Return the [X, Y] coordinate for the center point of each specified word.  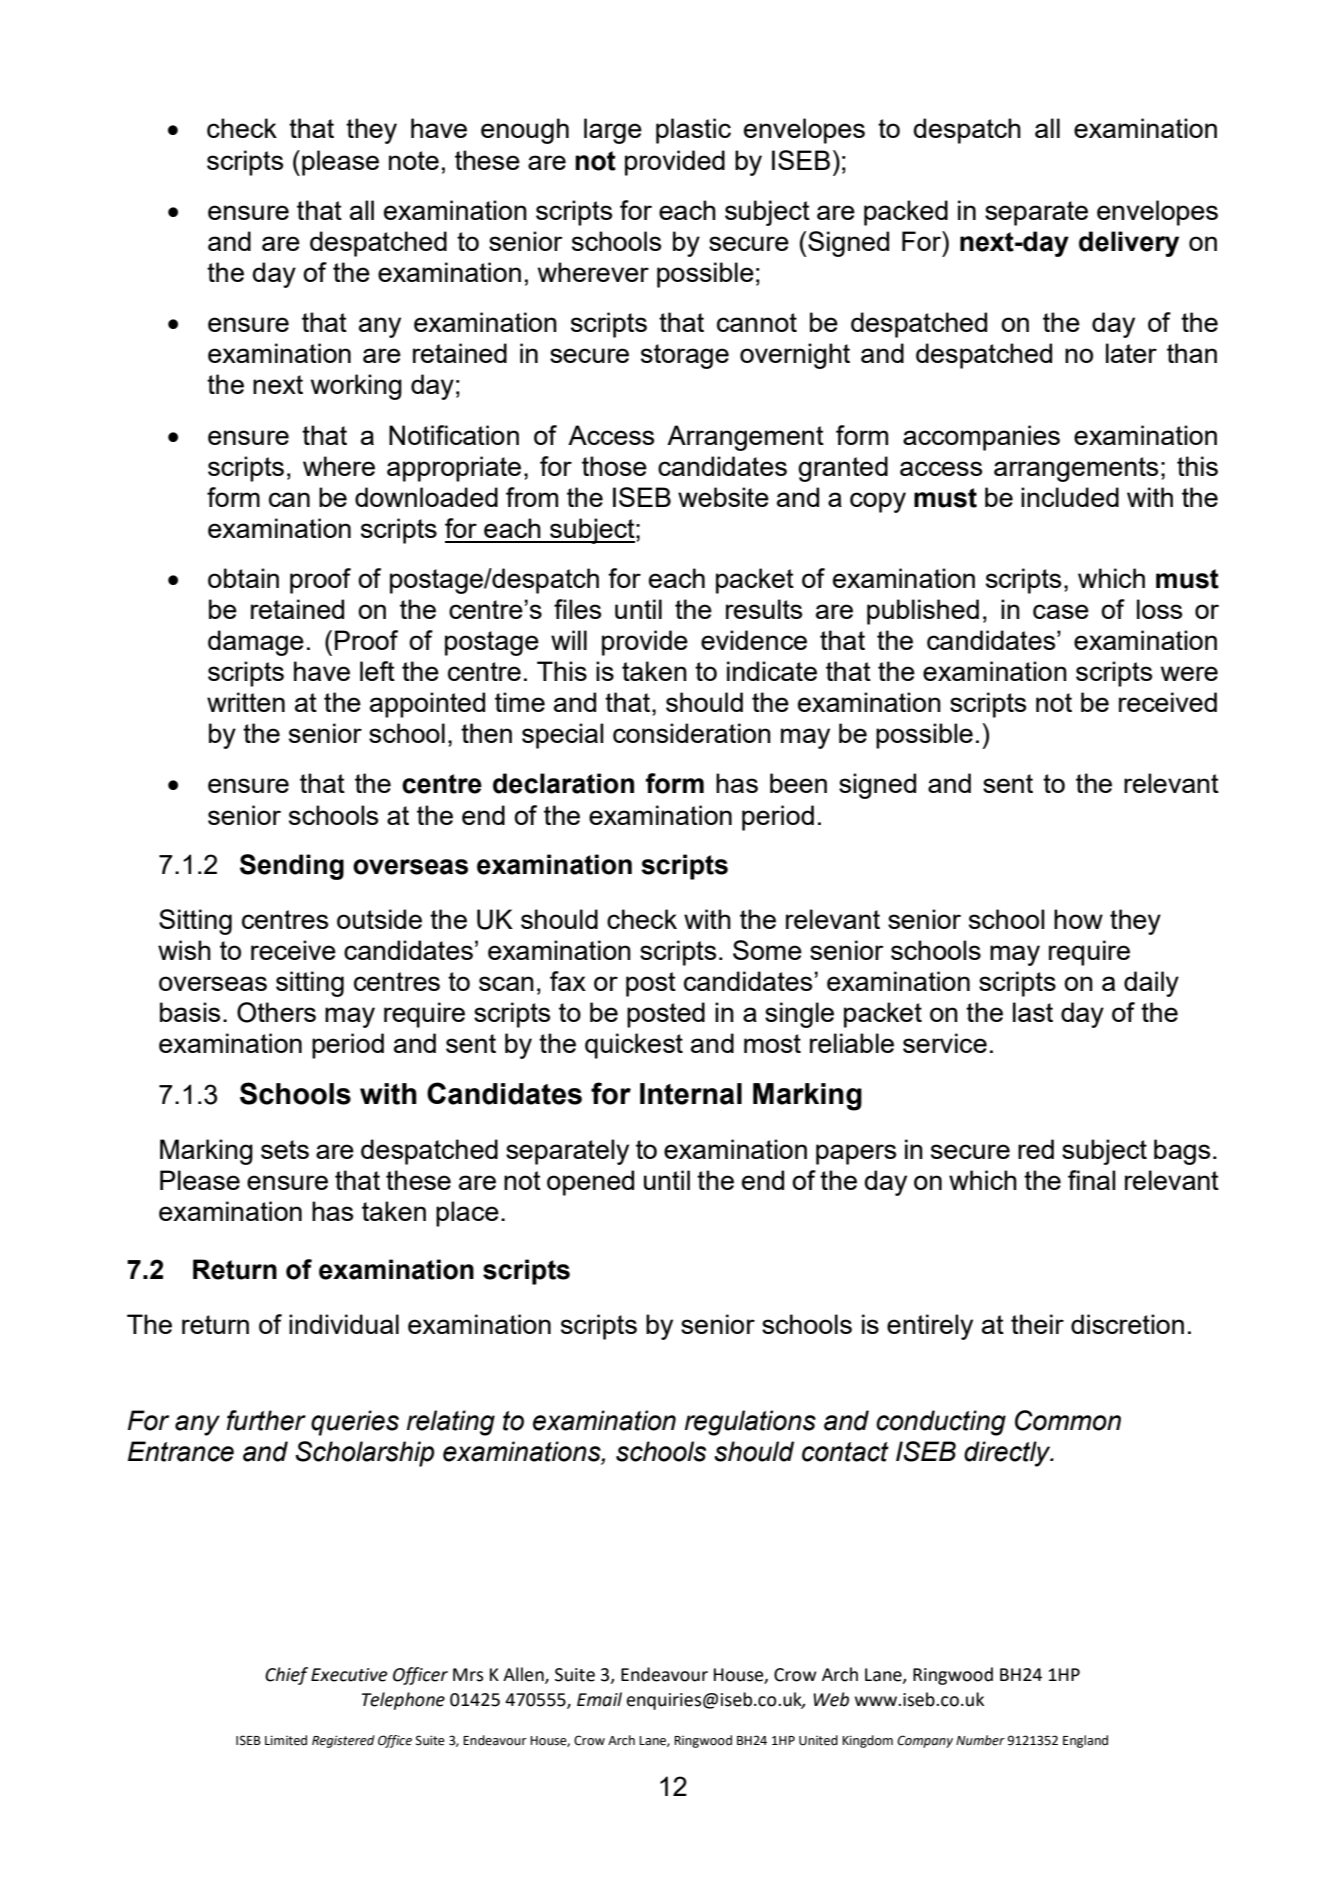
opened [590, 1183]
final [1092, 1180]
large [613, 131]
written [246, 702]
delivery [1129, 244]
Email [599, 1699]
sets [285, 1149]
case [1061, 611]
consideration [692, 733]
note [414, 160]
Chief [286, 1676]
